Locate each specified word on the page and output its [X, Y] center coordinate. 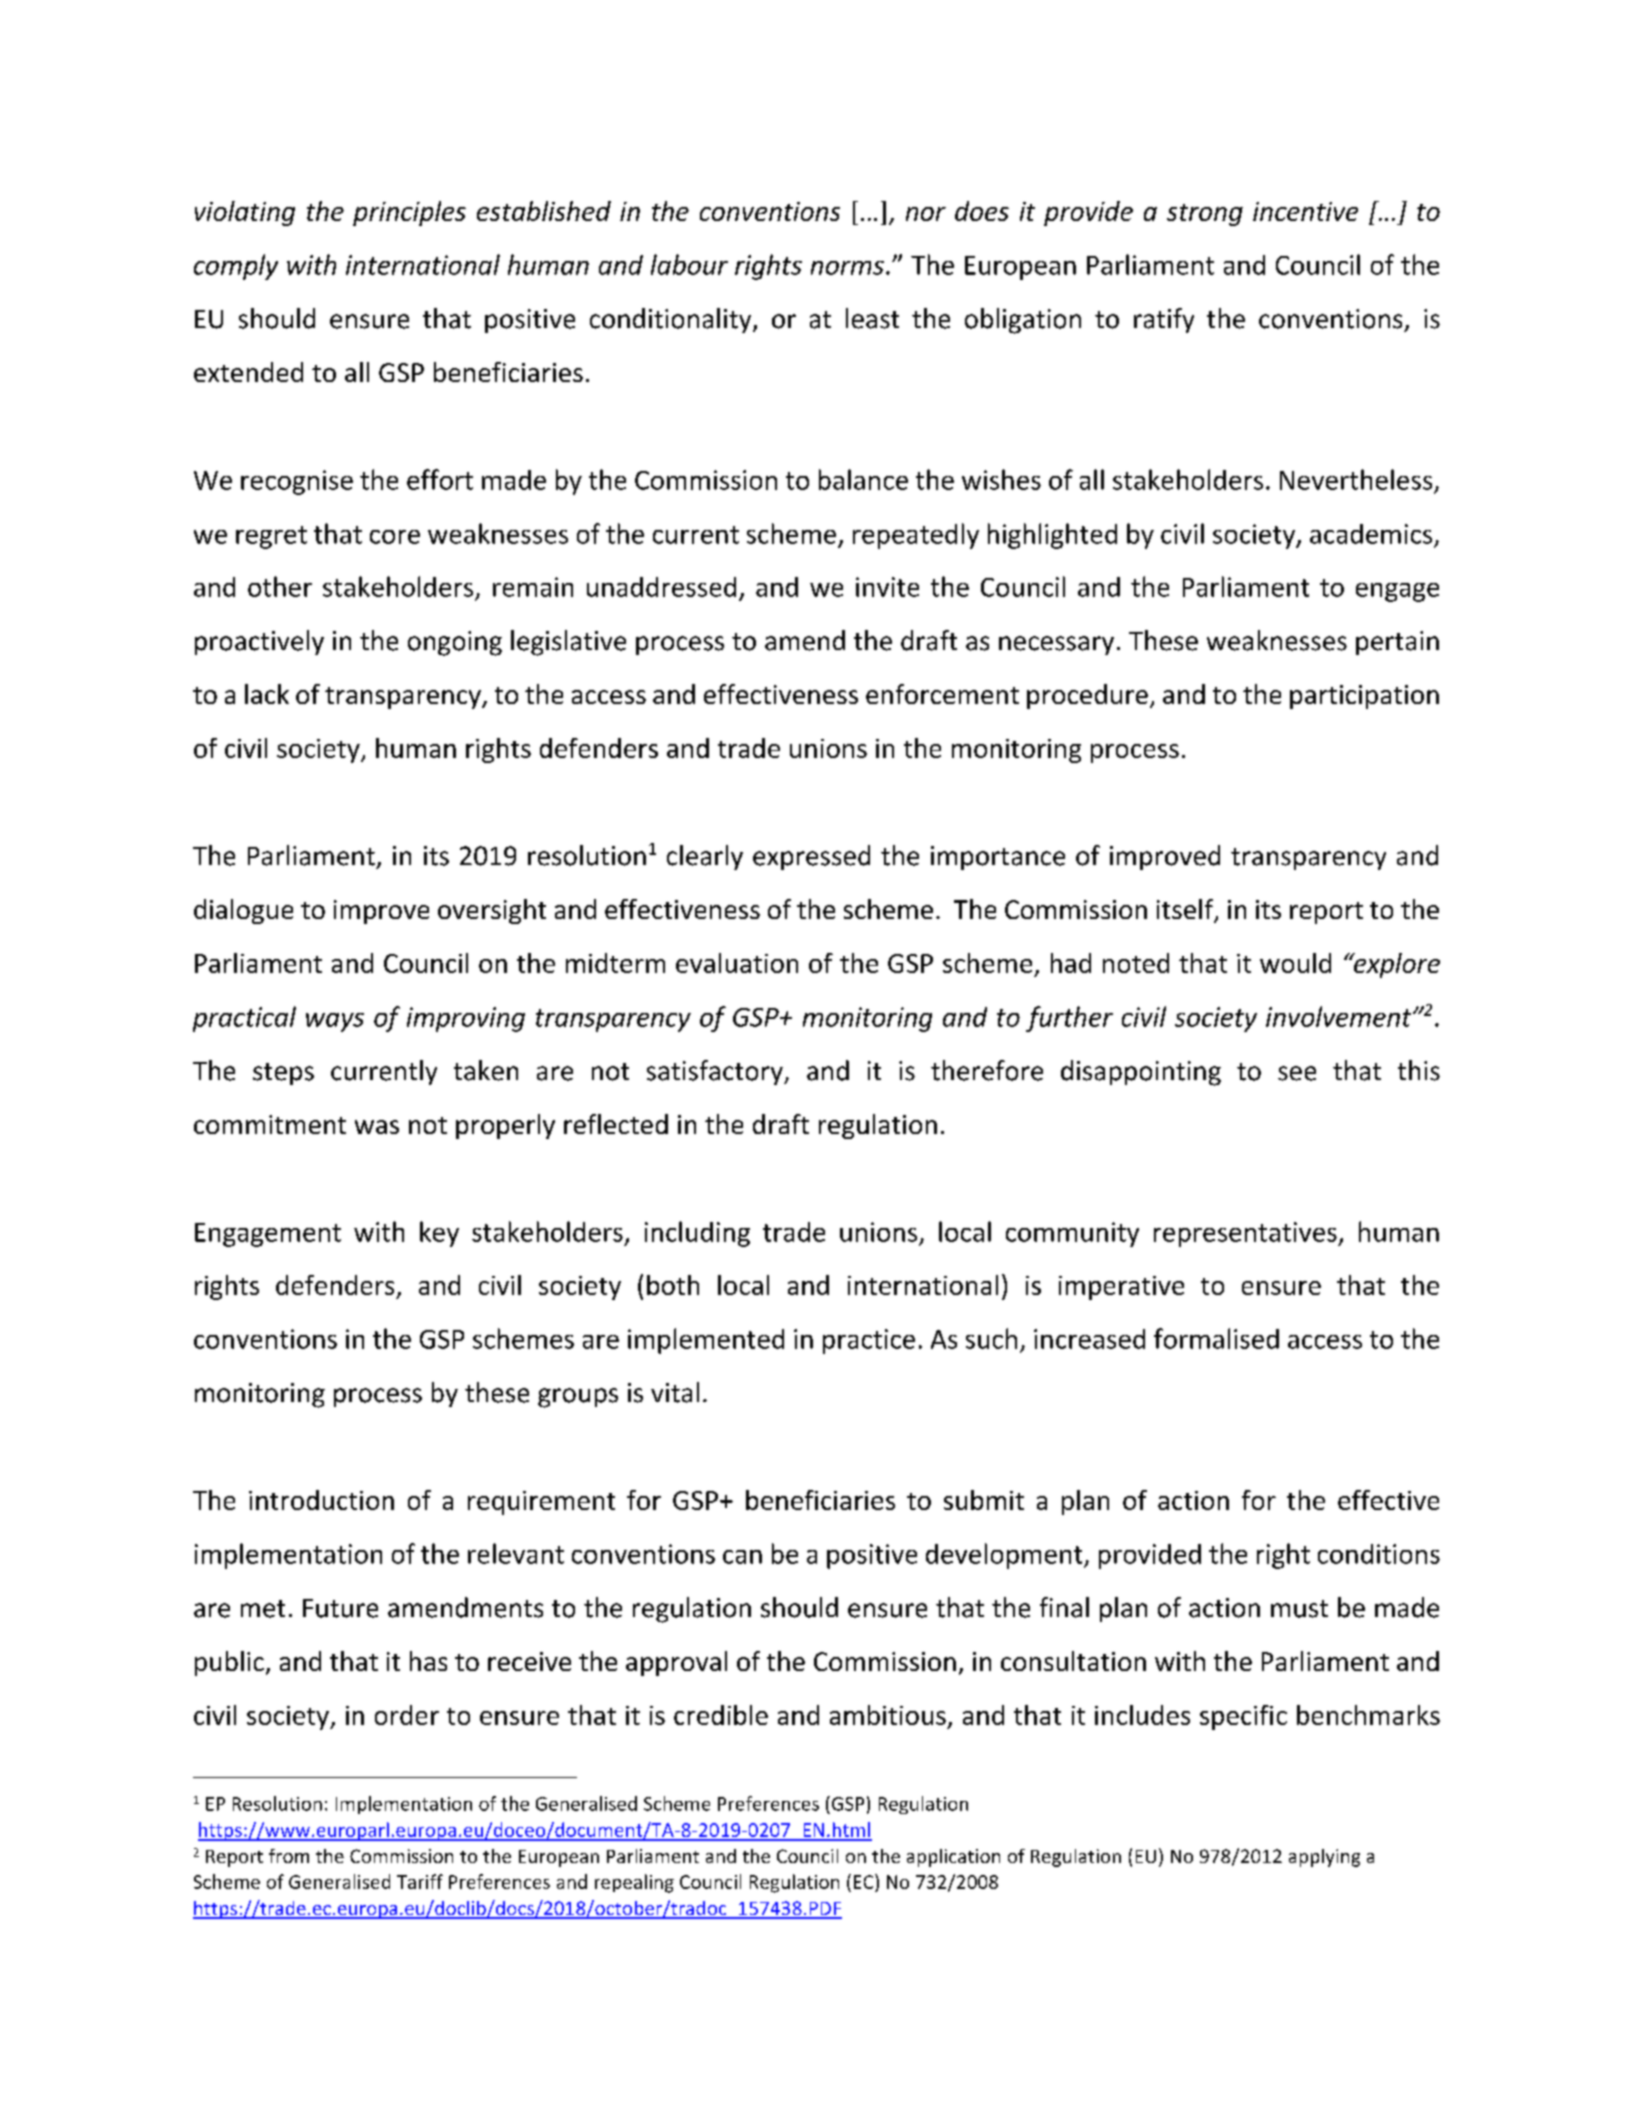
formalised [1216, 1338]
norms [847, 268]
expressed [811, 857]
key [439, 1234]
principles [409, 213]
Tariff [420, 1881]
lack [267, 694]
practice [869, 1341]
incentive [1305, 211]
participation [1364, 697]
